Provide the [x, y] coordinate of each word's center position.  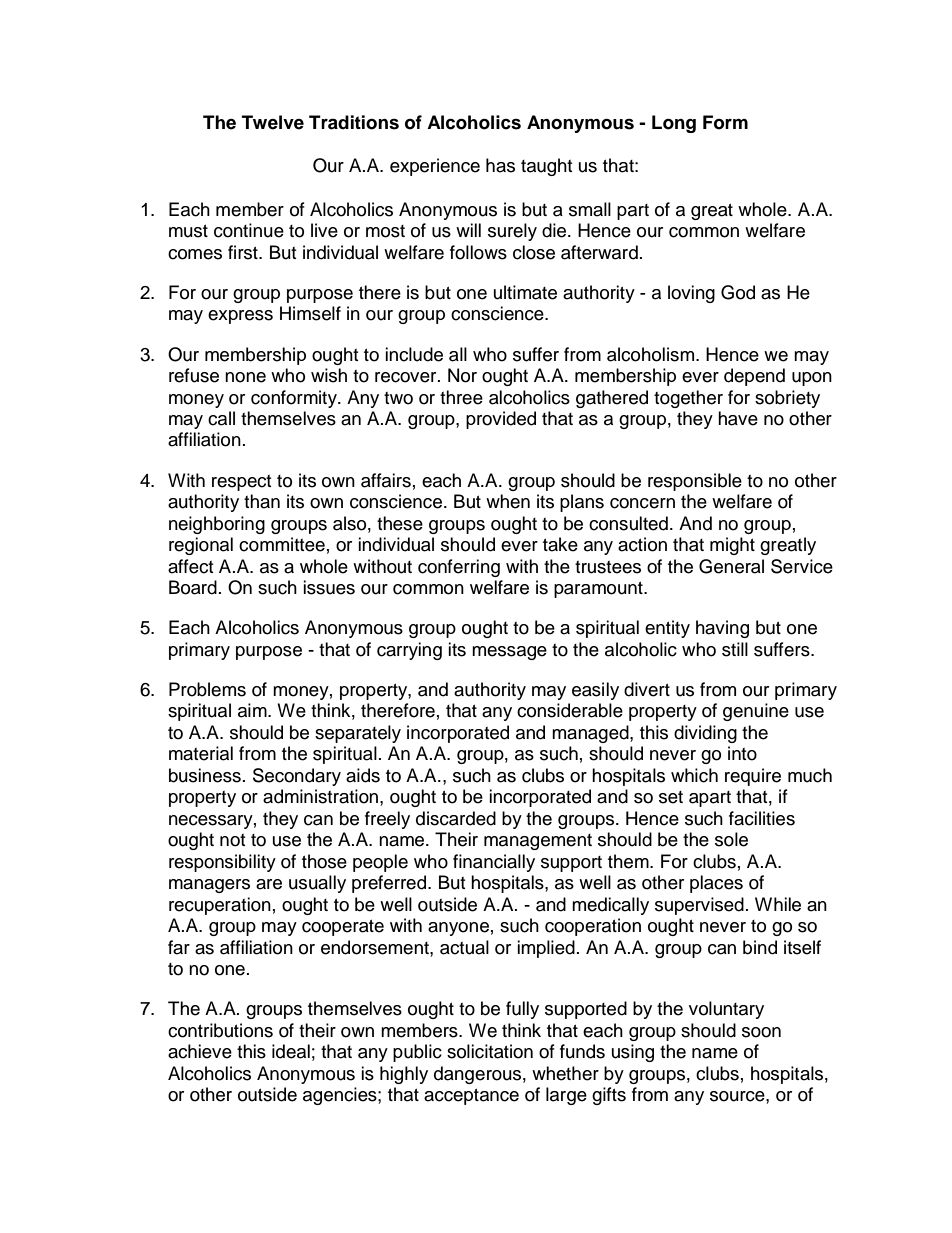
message [509, 653]
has [500, 165]
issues [329, 587]
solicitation [490, 1051]
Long [674, 124]
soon [761, 1032]
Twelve [273, 122]
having [722, 629]
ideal [291, 1051]
